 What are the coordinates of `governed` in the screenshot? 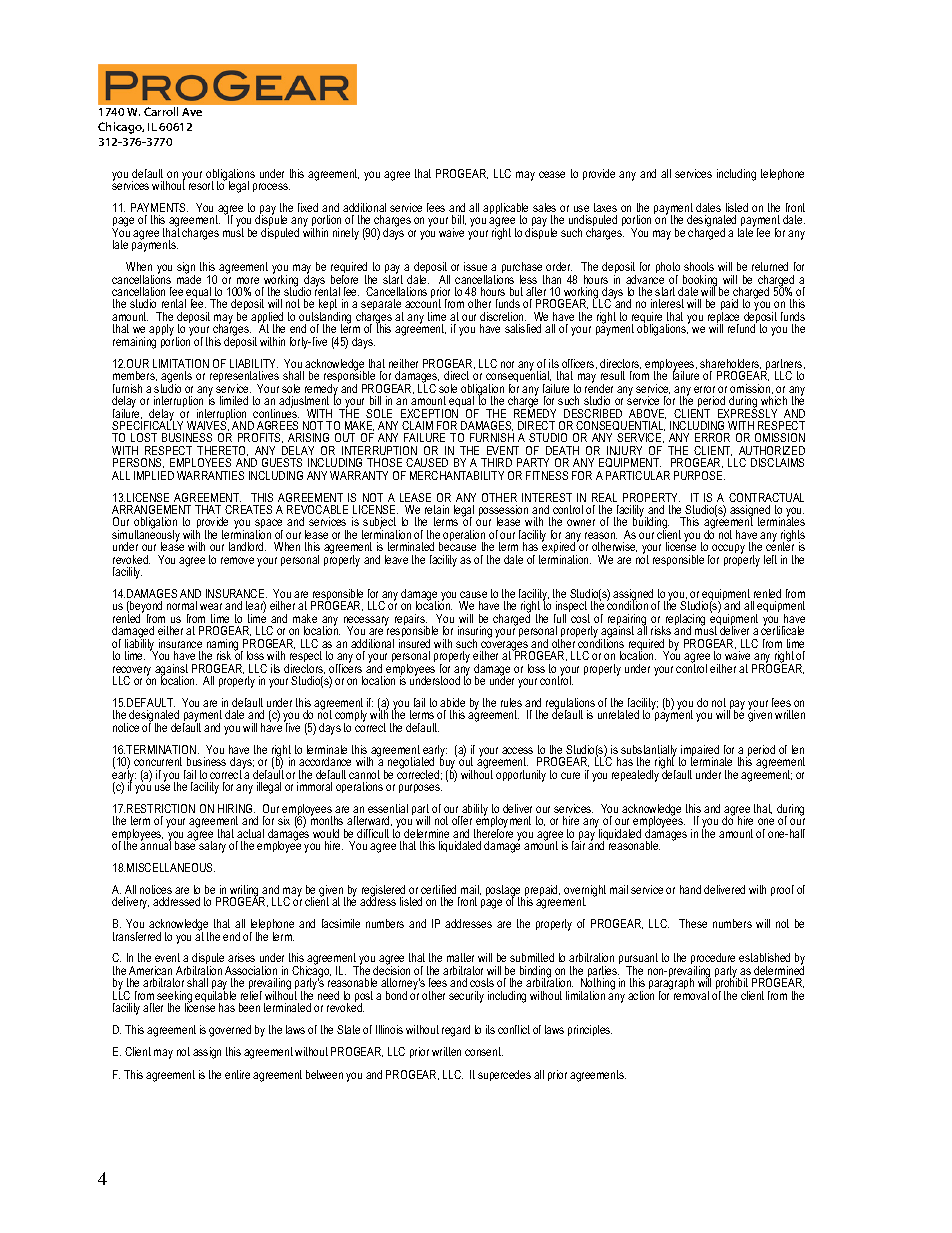 It's located at (230, 1031).
